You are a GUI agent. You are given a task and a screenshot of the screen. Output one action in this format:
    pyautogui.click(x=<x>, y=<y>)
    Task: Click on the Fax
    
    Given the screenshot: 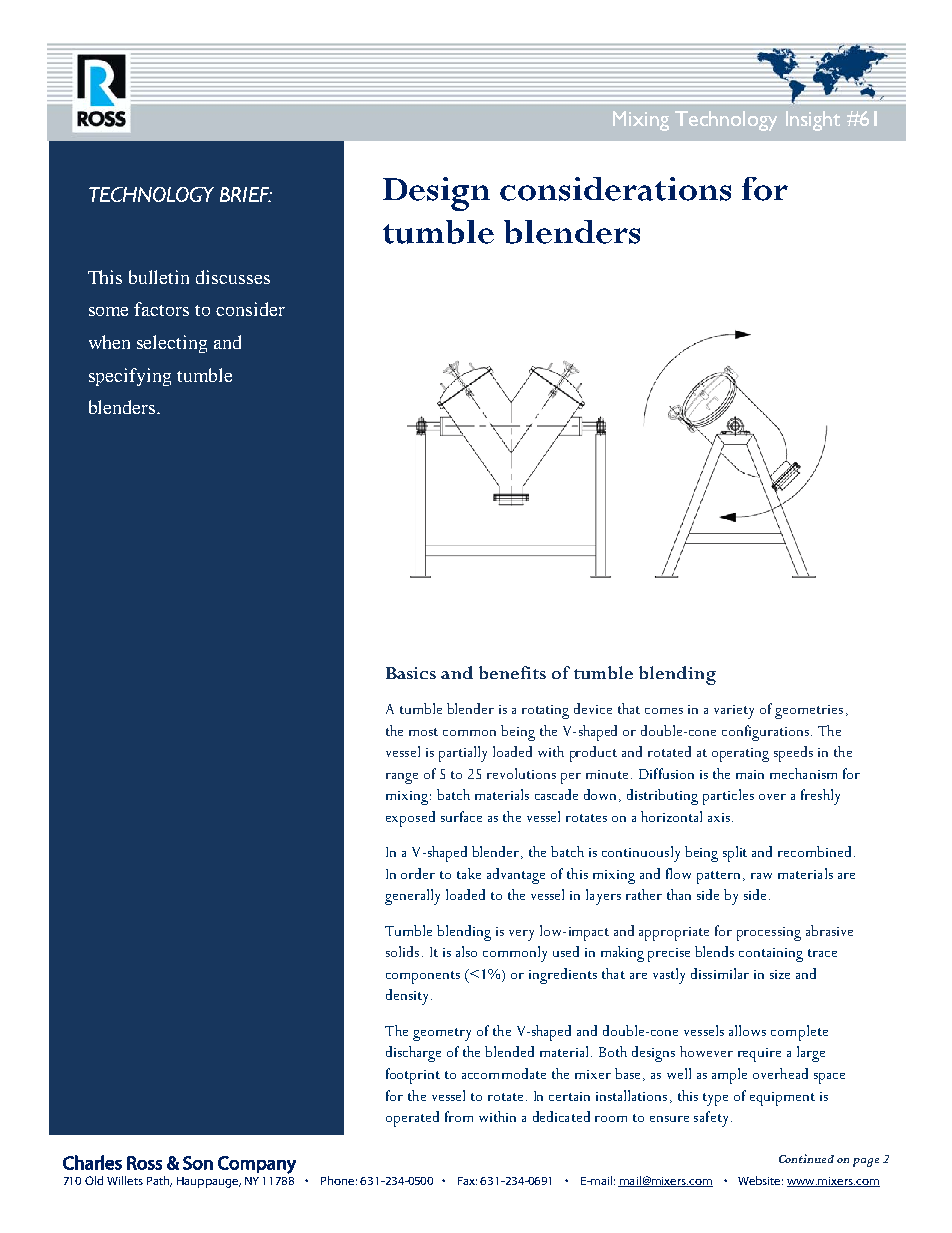 What is the action you would take?
    pyautogui.click(x=467, y=1181)
